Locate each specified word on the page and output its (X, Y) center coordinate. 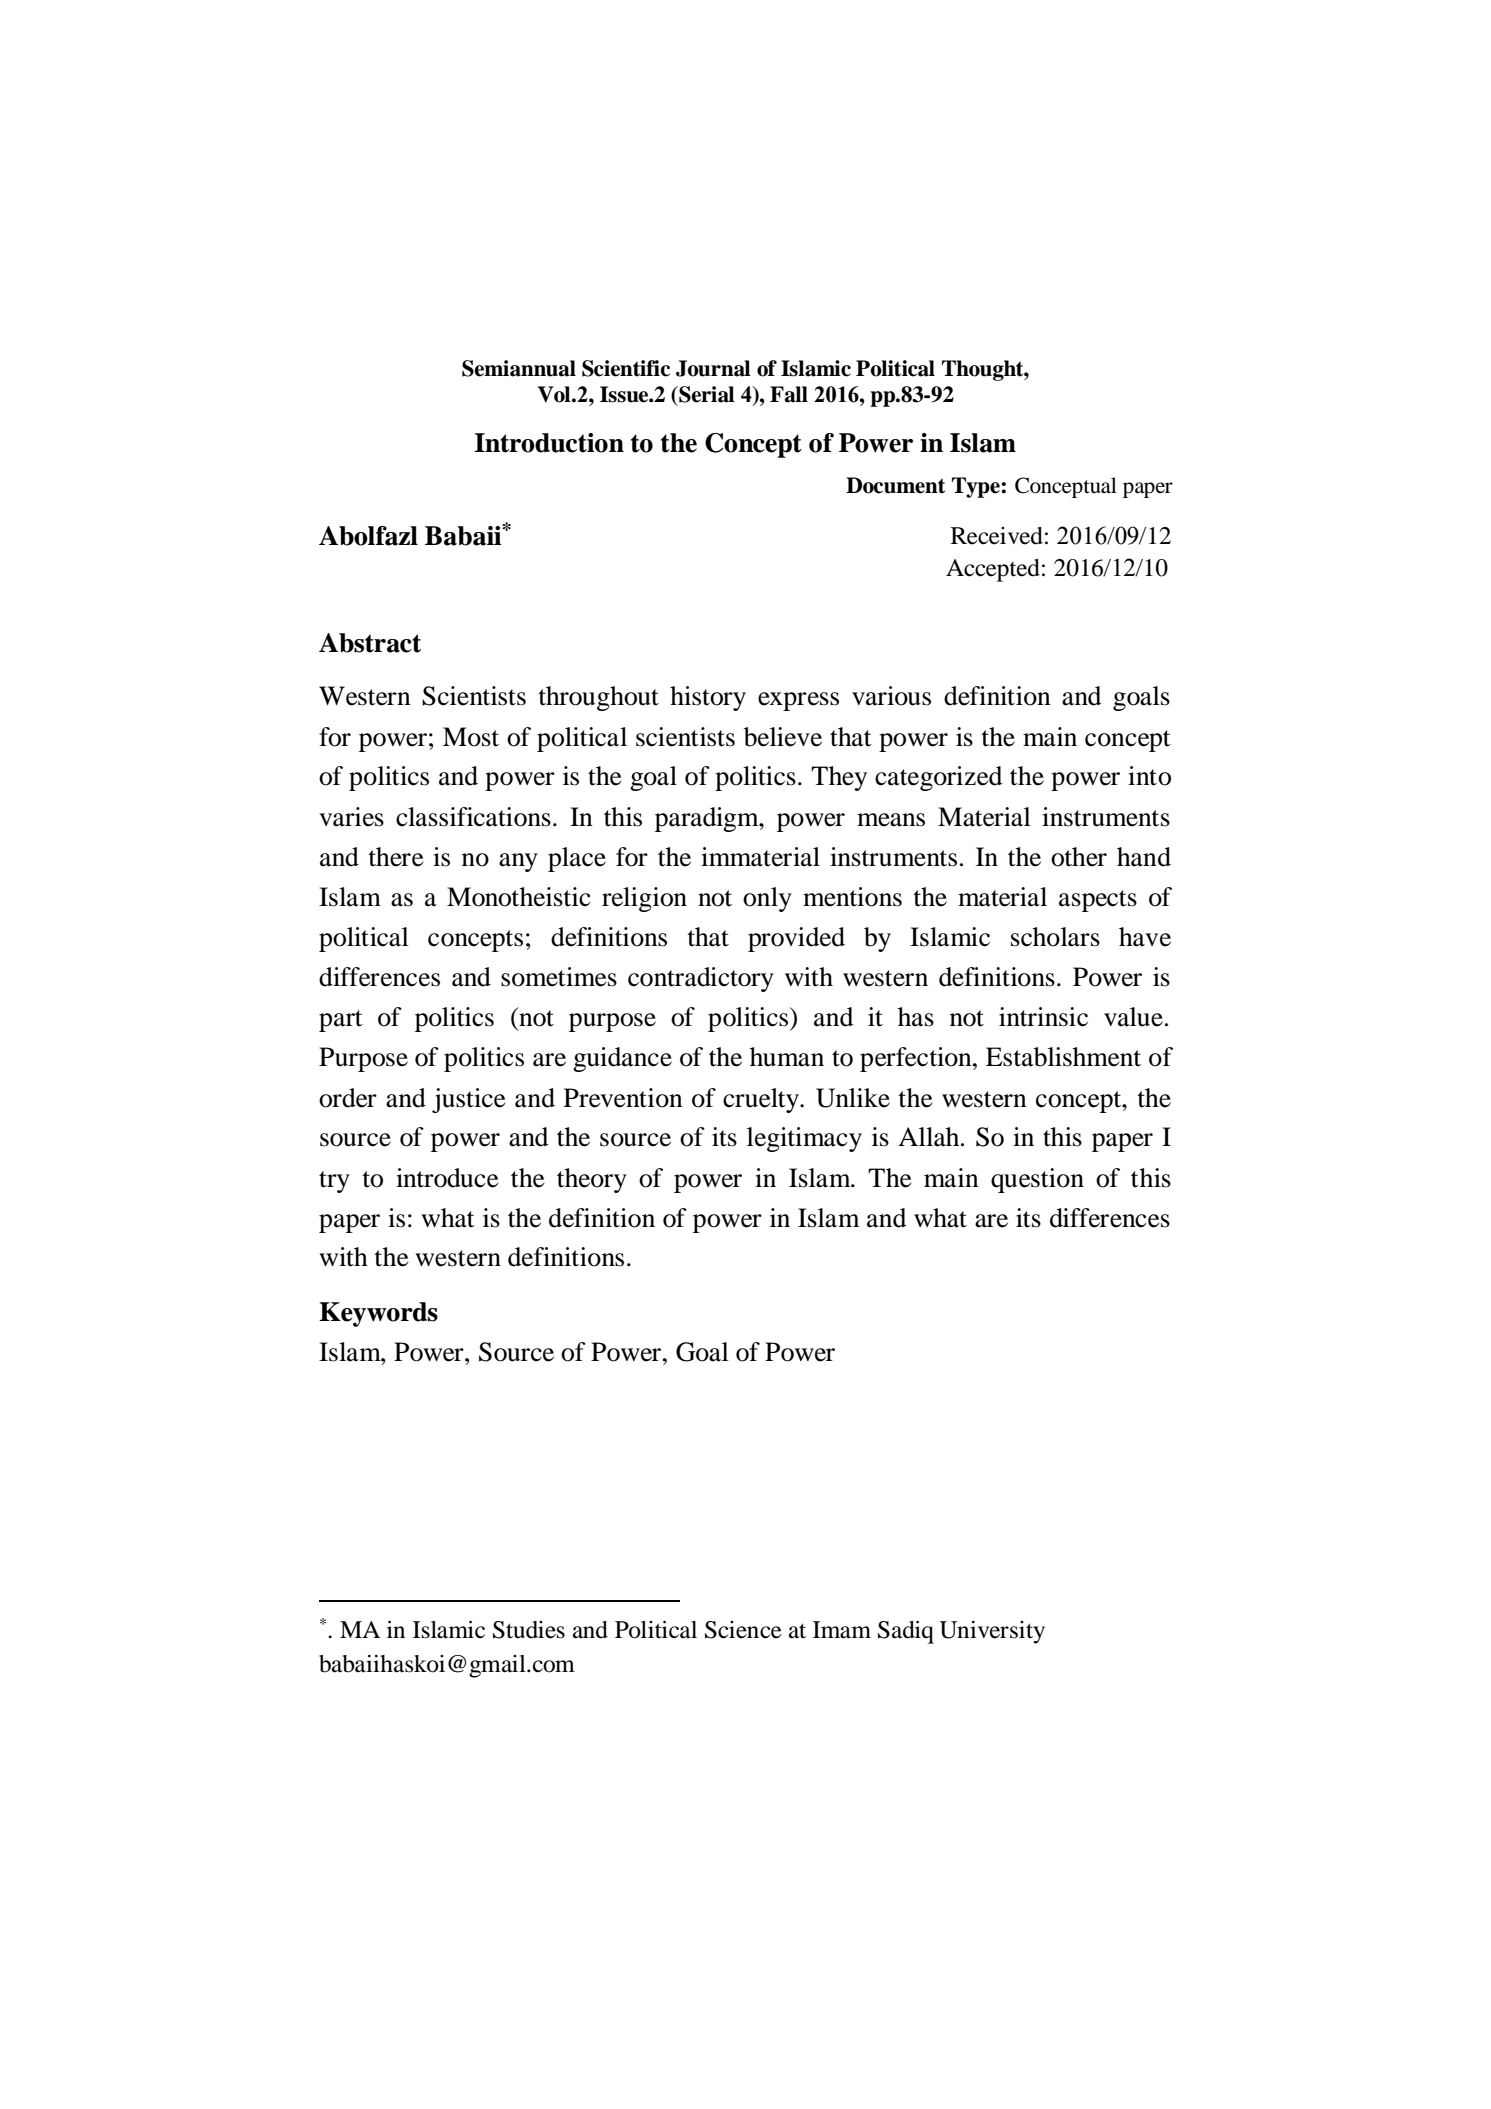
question (1037, 1180)
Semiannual (519, 368)
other (1079, 857)
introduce (447, 1178)
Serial (706, 394)
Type (977, 487)
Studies (529, 1630)
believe (783, 737)
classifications (473, 817)
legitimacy (804, 1139)
